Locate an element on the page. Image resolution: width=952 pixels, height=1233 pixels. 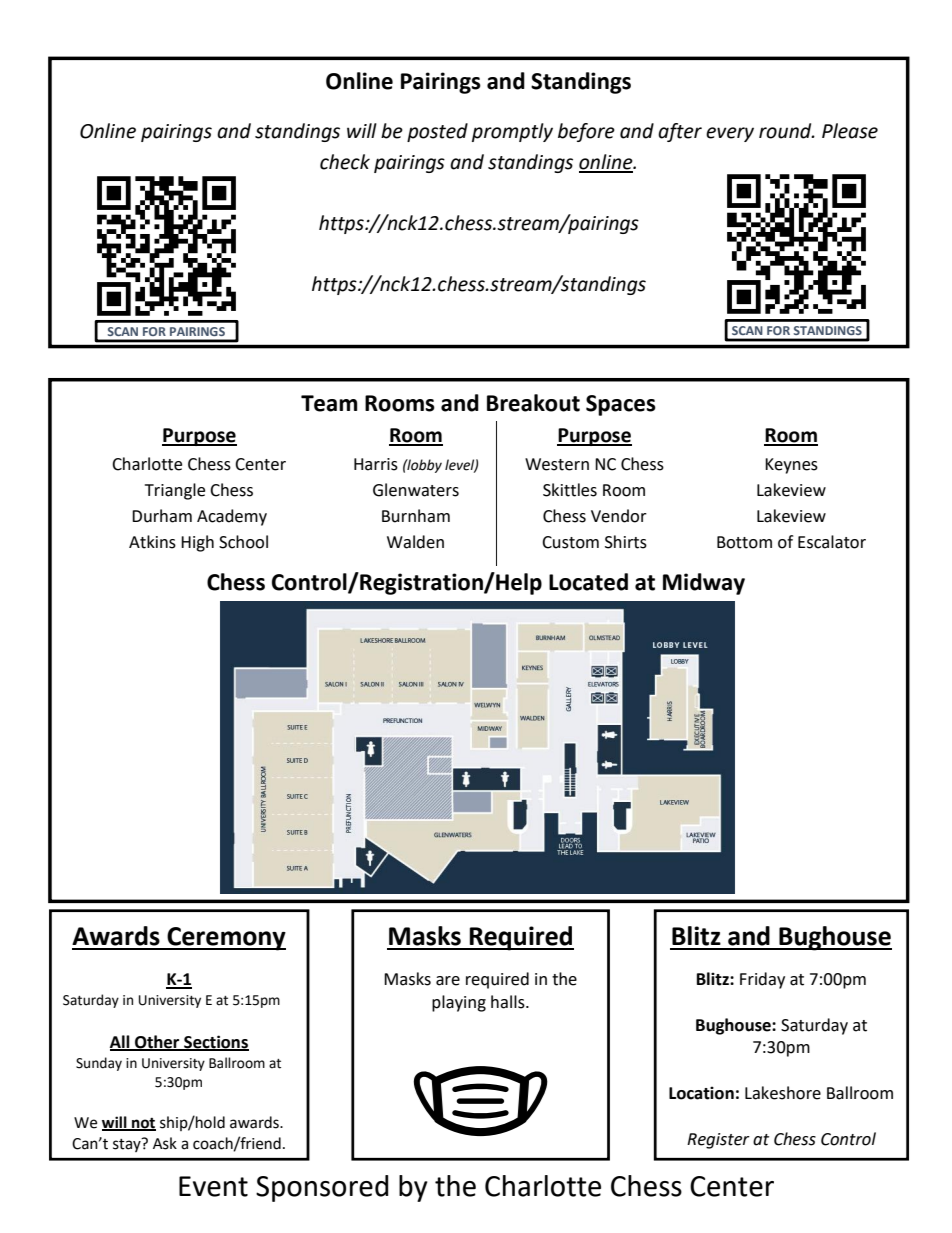
Sponsored is located at coordinates (322, 1188).
